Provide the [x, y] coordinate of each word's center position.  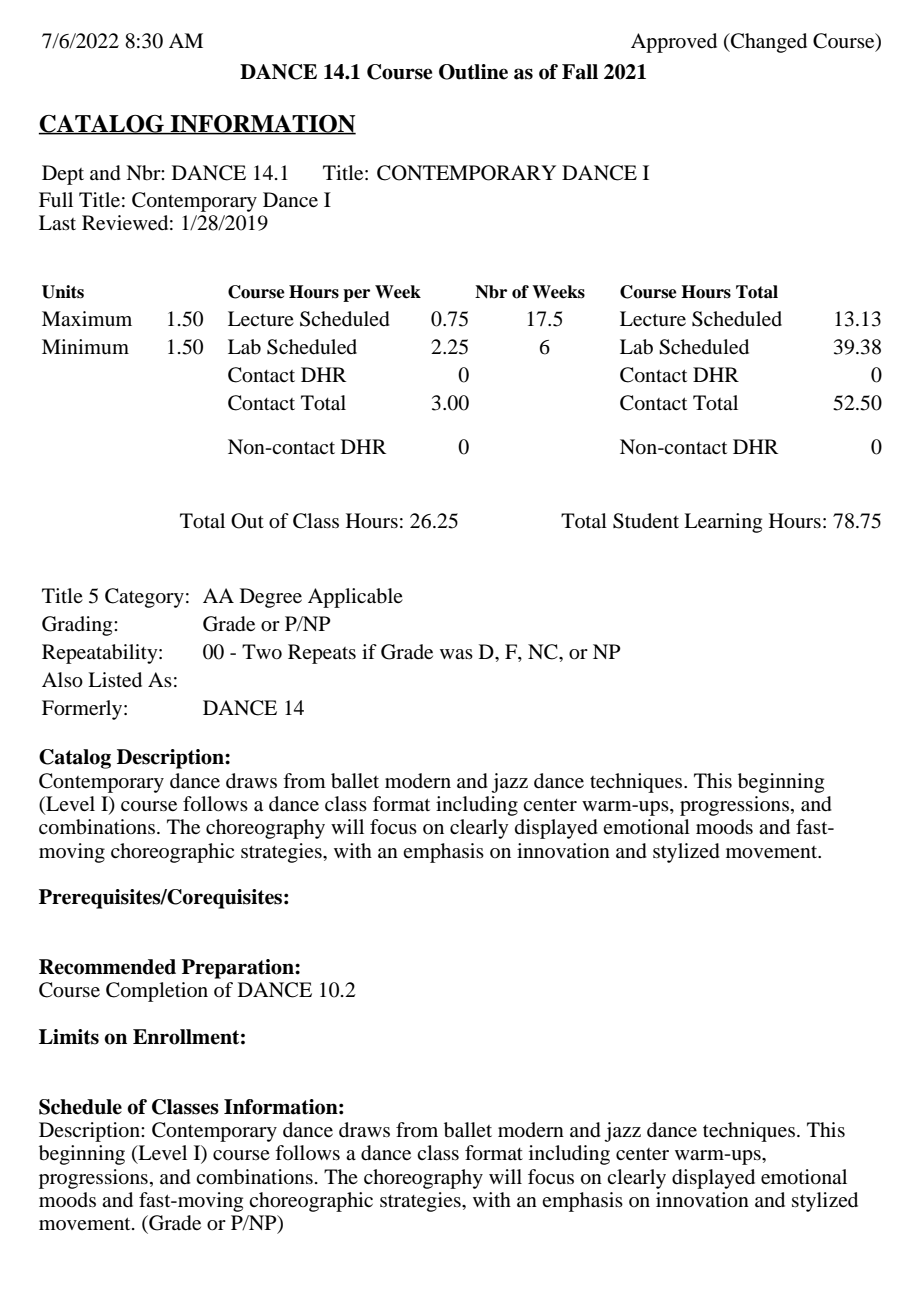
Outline [473, 72]
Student [646, 521]
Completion [157, 992]
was [456, 654]
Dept [63, 175]
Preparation [239, 969]
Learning [723, 523]
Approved [674, 43]
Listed [115, 680]
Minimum [85, 346]
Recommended [107, 967]
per [356, 295]
